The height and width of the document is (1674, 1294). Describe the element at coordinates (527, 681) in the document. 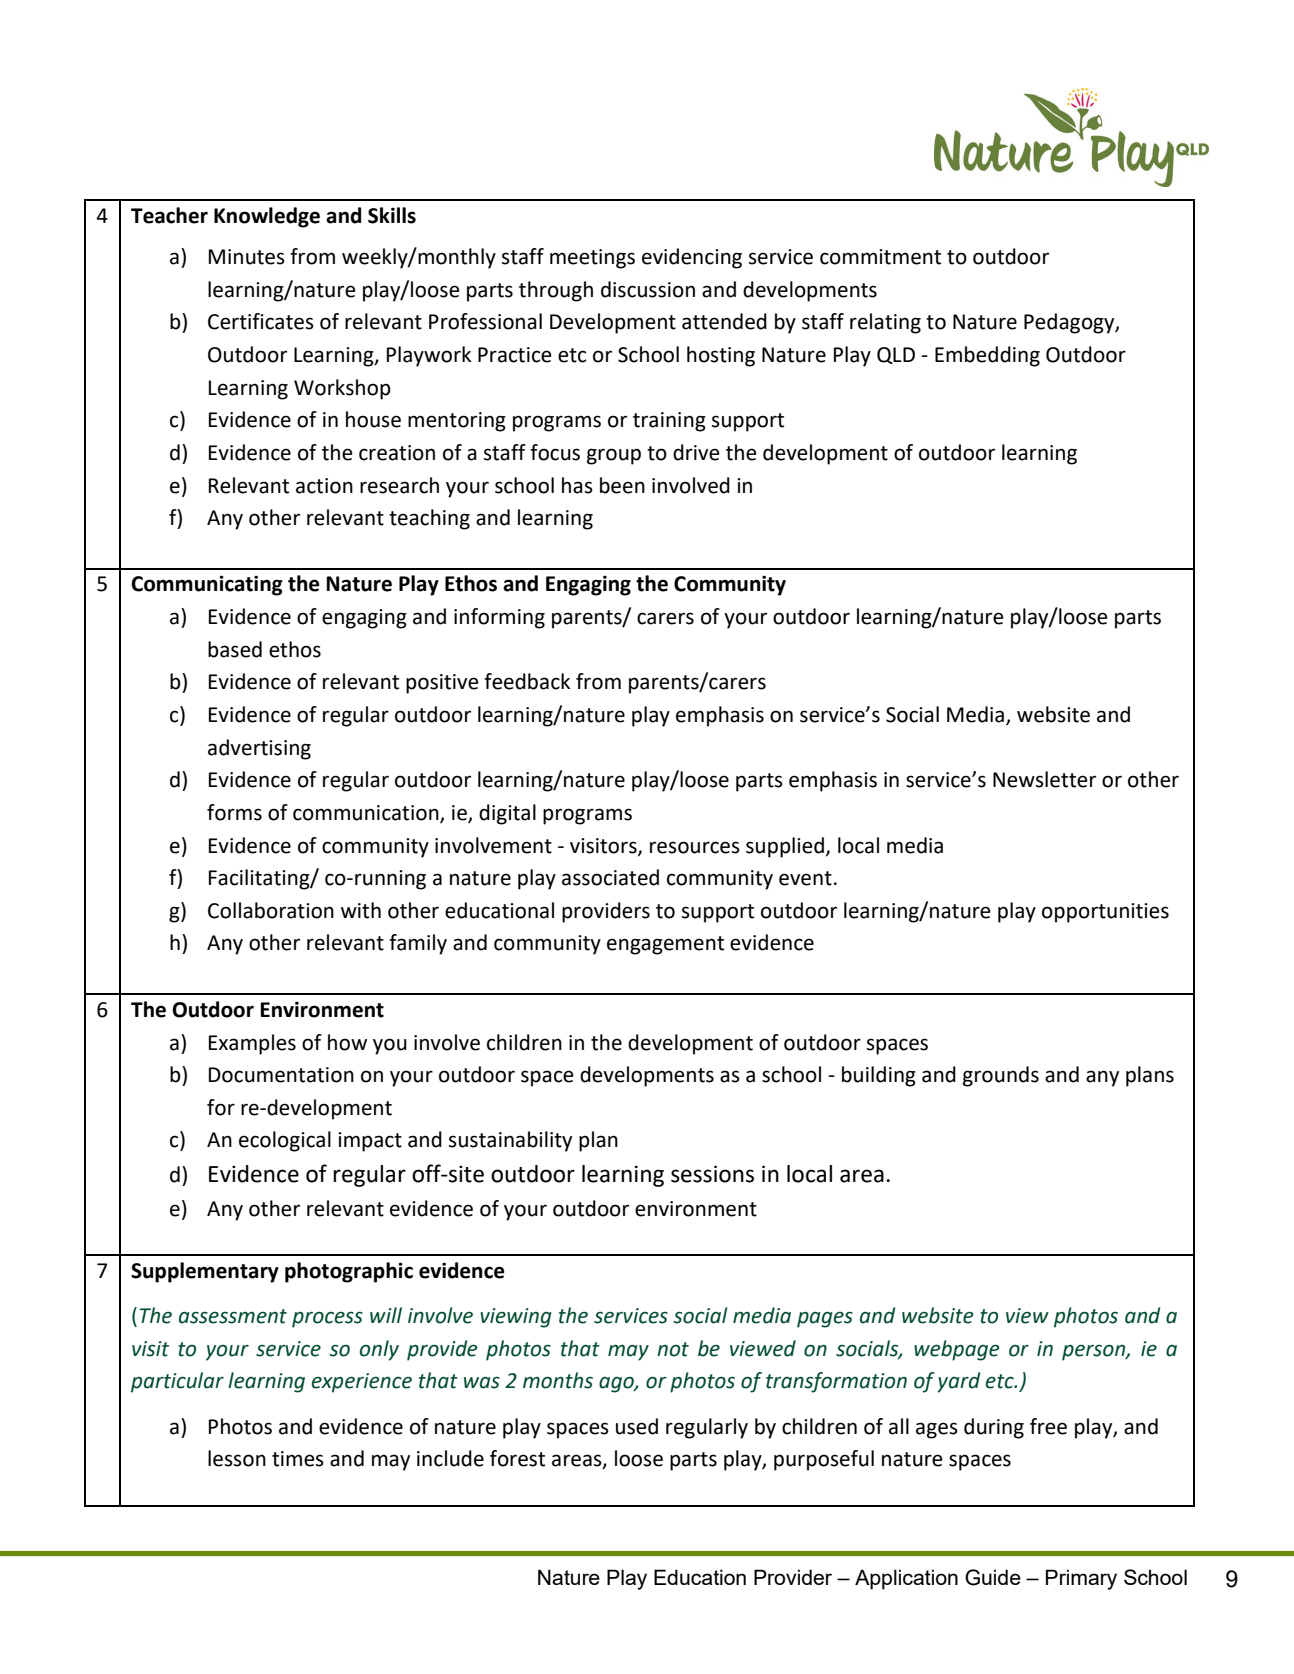

I see `feedback` at that location.
